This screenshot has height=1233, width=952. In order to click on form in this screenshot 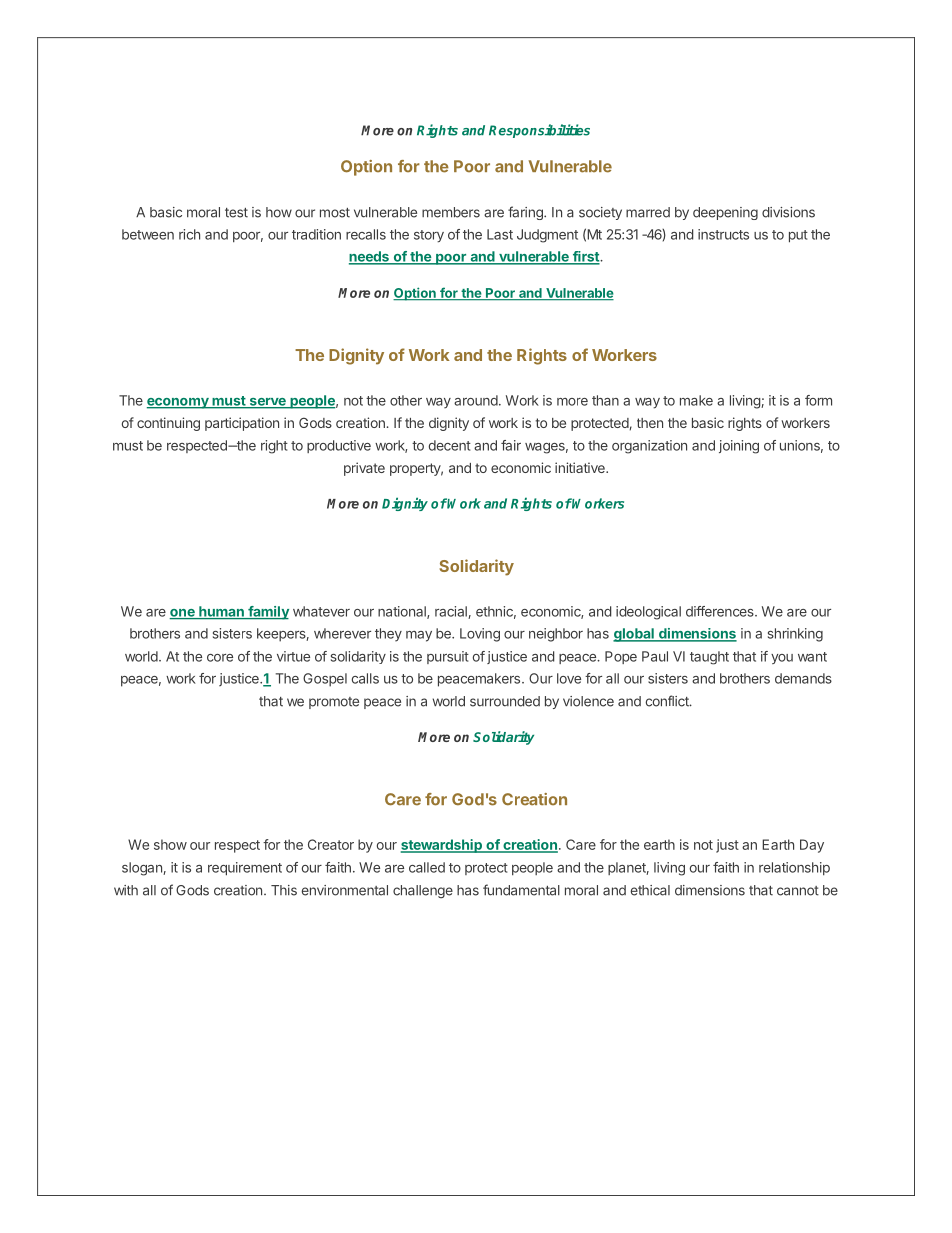, I will do `click(818, 400)`.
